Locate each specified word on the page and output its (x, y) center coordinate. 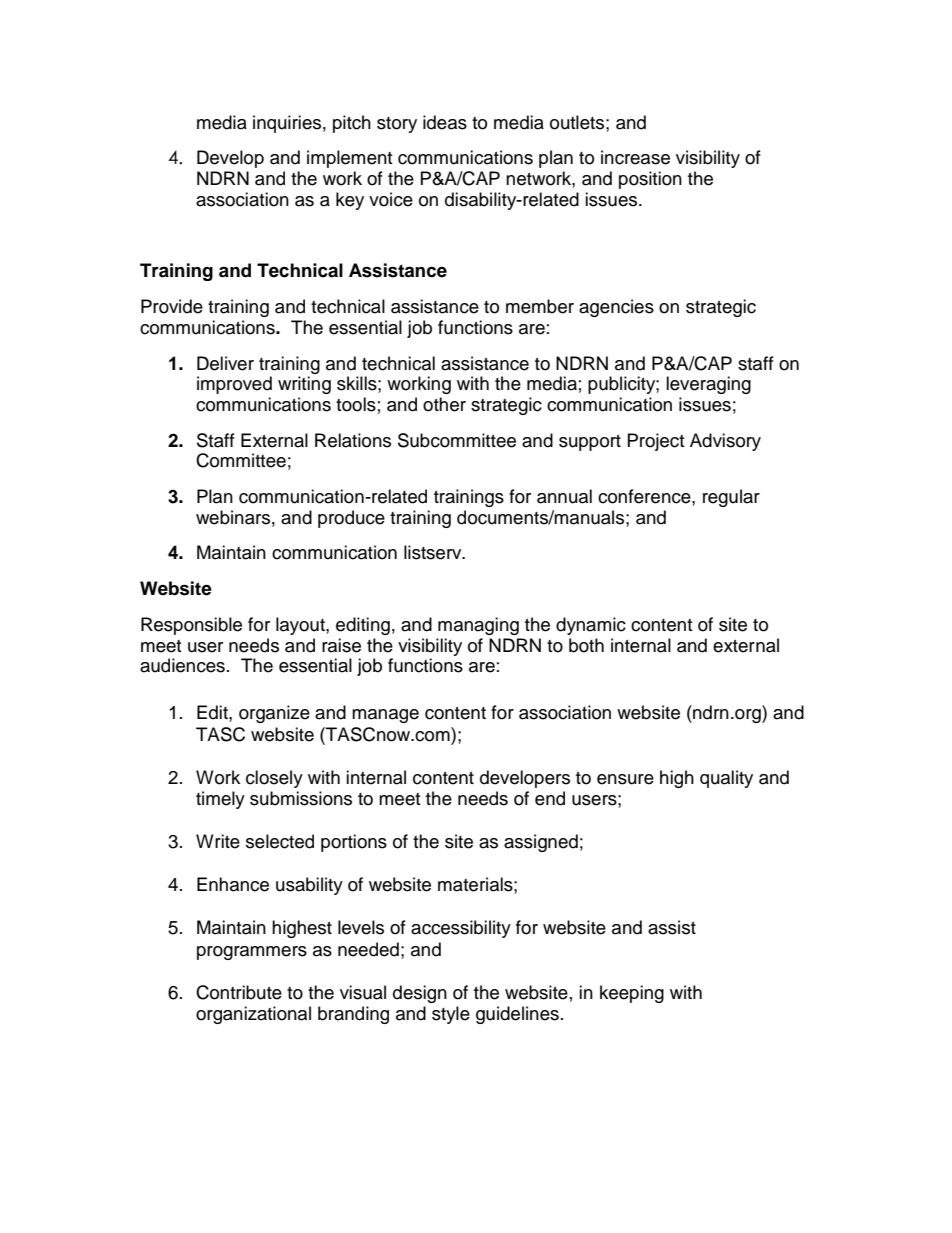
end (550, 798)
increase (635, 157)
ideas (445, 122)
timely (220, 800)
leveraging (708, 385)
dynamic (591, 626)
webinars (233, 517)
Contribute (239, 992)
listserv (434, 552)
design (420, 994)
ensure (625, 779)
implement (349, 159)
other (444, 404)
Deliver (225, 363)
